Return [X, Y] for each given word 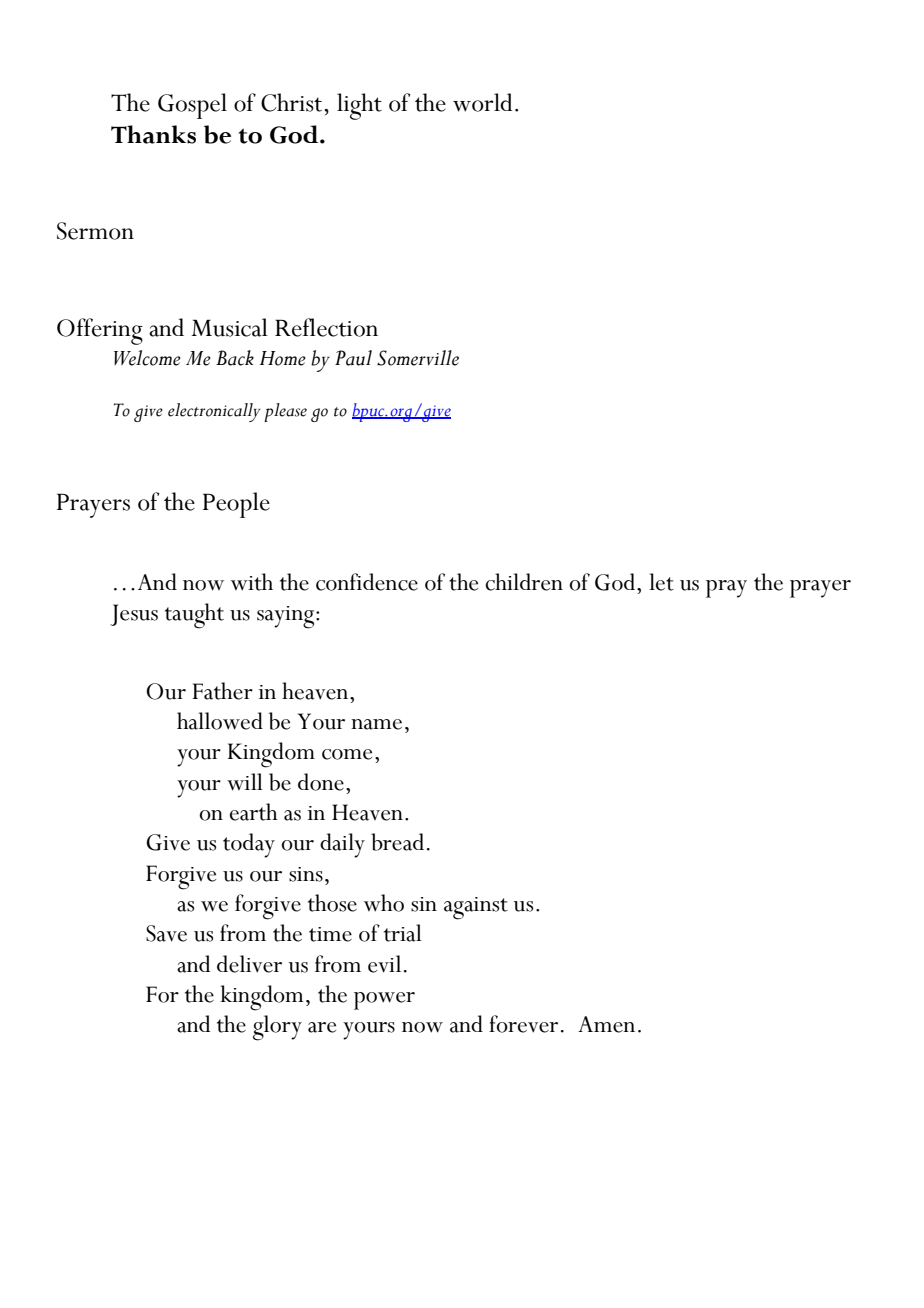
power [384, 1001]
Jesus [134, 615]
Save [166, 933]
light [359, 106]
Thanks [153, 134]
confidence [367, 582]
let [661, 582]
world [482, 102]
